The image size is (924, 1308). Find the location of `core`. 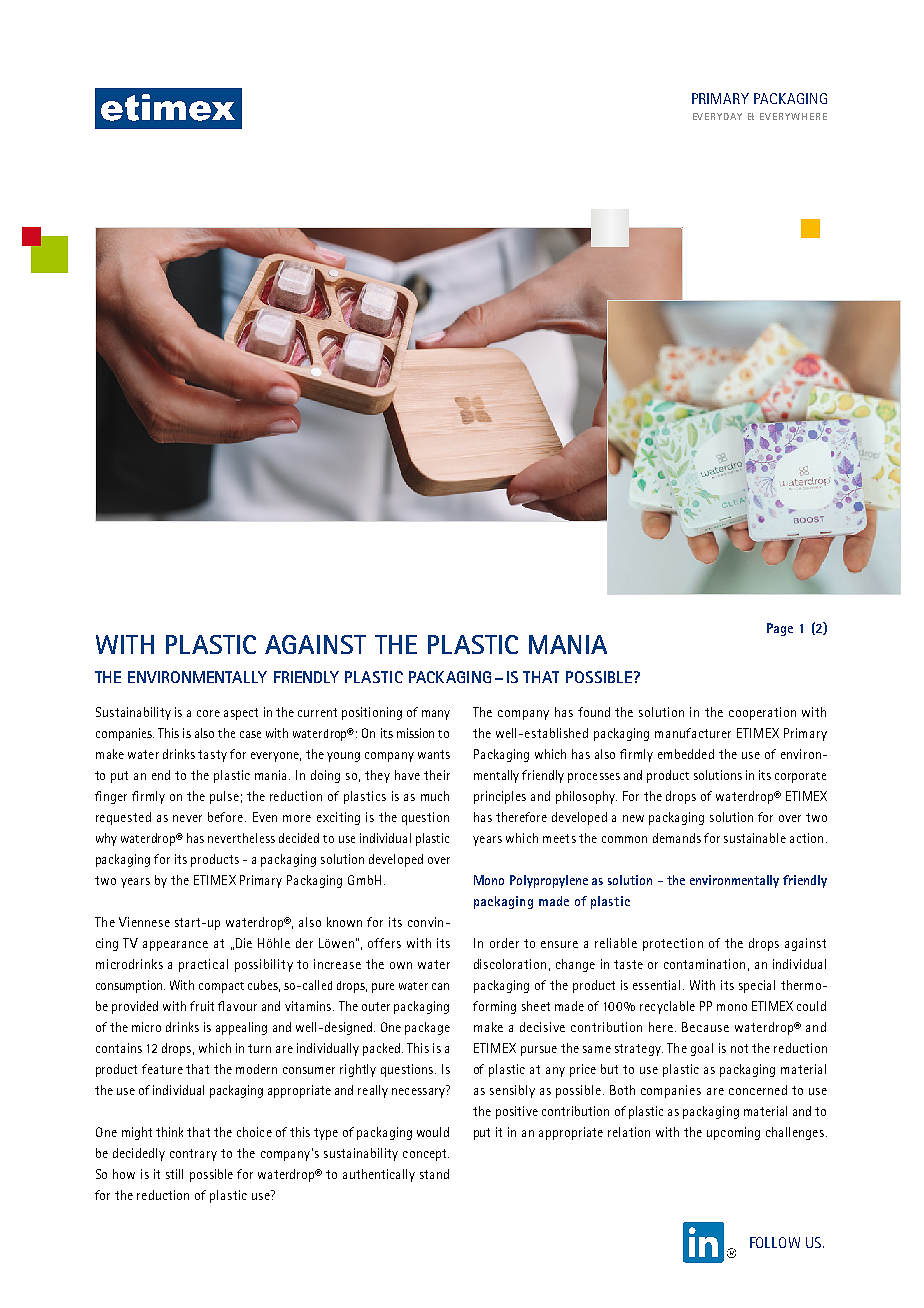

core is located at coordinates (208, 713).
